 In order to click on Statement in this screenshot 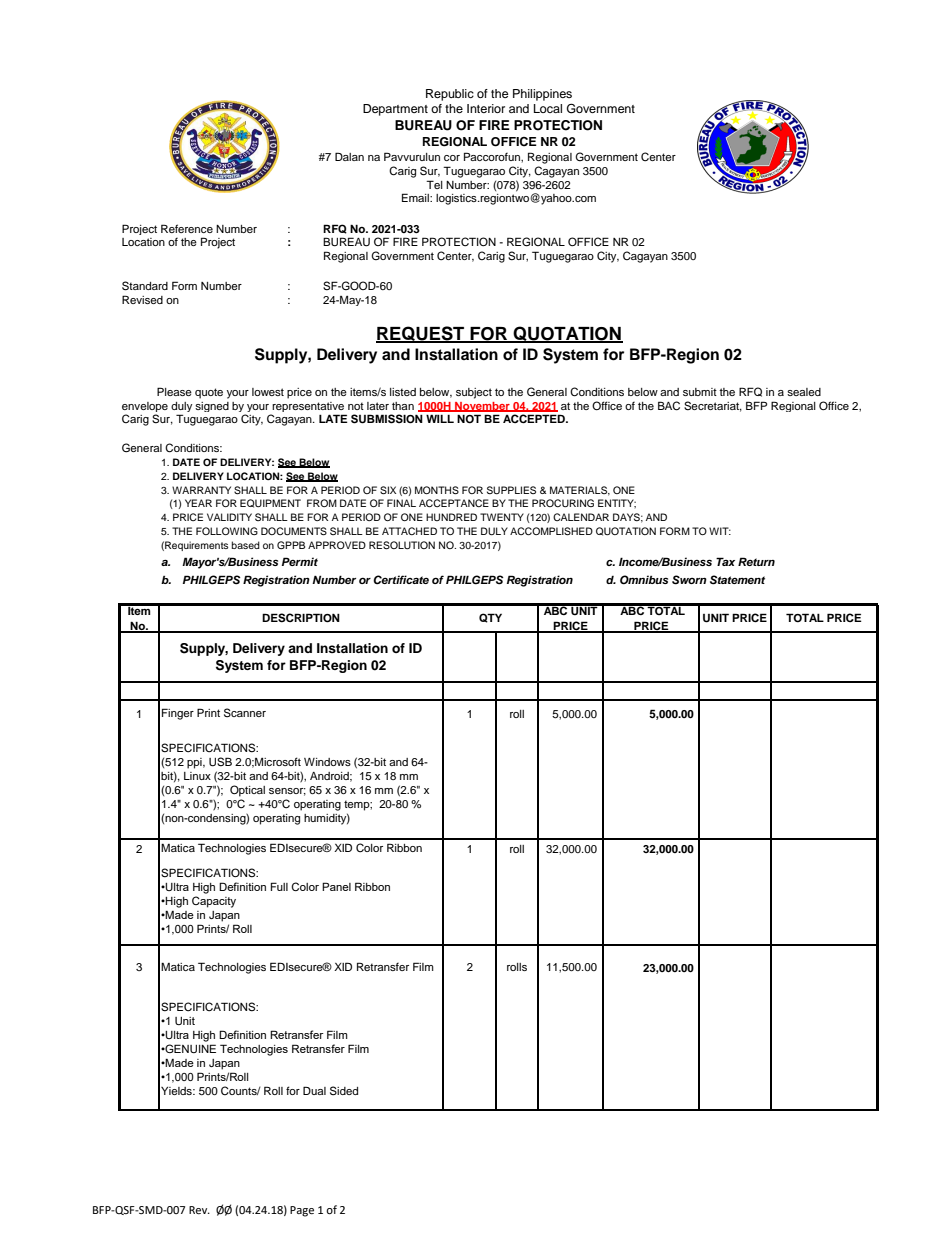, I will do `click(737, 580)`.
